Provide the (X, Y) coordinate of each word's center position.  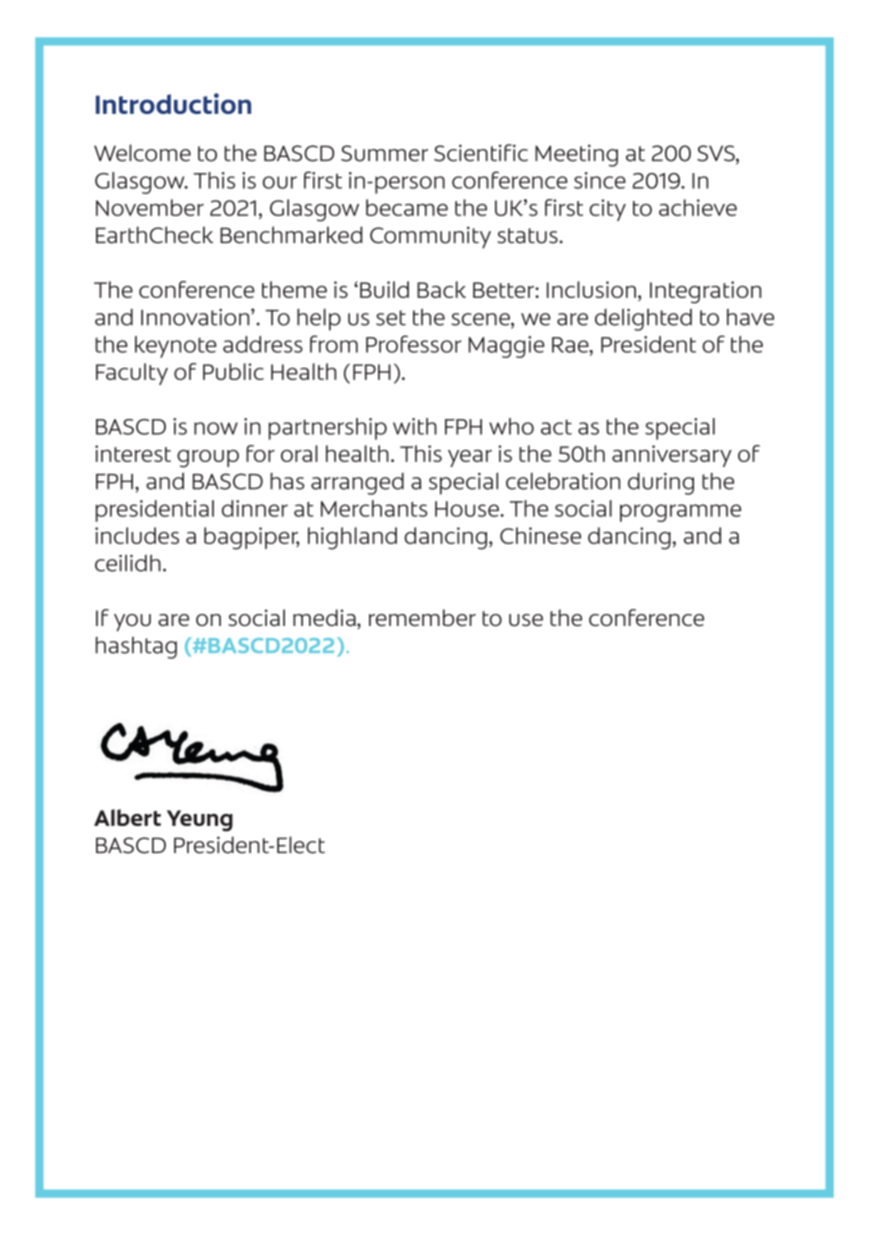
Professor (414, 344)
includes (137, 535)
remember (422, 617)
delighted (643, 319)
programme (680, 513)
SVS (717, 154)
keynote (176, 347)
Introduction (173, 103)
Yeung (200, 821)
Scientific (481, 153)
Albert (127, 817)
